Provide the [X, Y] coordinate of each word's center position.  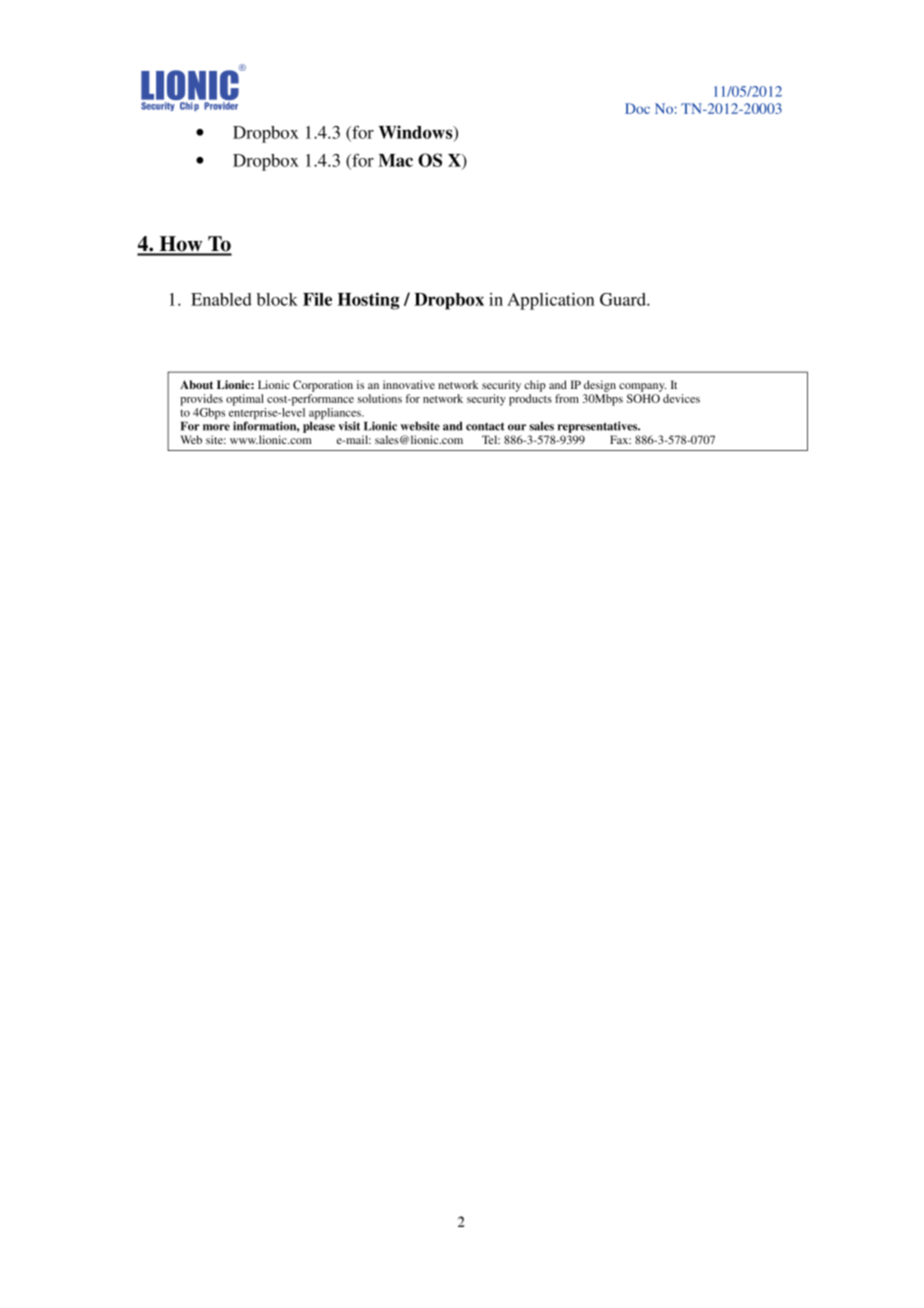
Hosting [369, 301]
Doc [637, 108]
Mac [395, 160]
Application [550, 301]
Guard [624, 299]
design [600, 386]
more [216, 427]
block [277, 299]
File [317, 299]
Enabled [221, 299]
